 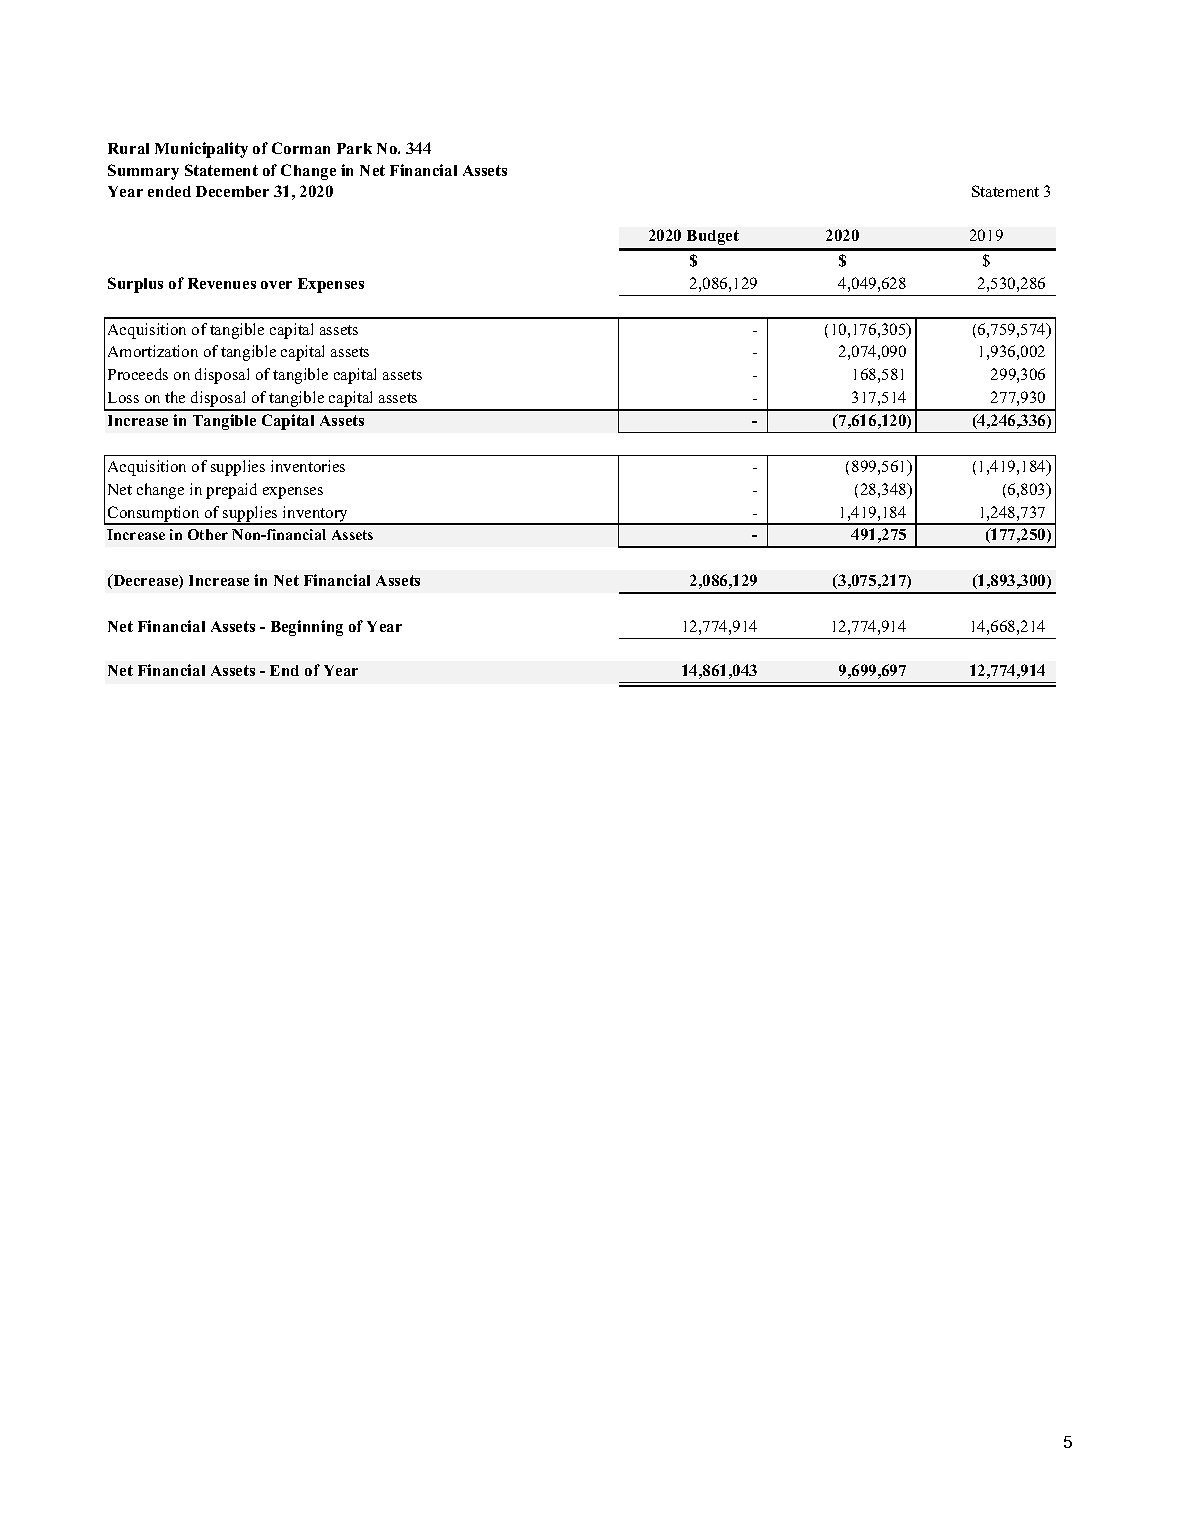 What do you see at coordinates (143, 172) in the screenshot?
I see `Summary` at bounding box center [143, 172].
